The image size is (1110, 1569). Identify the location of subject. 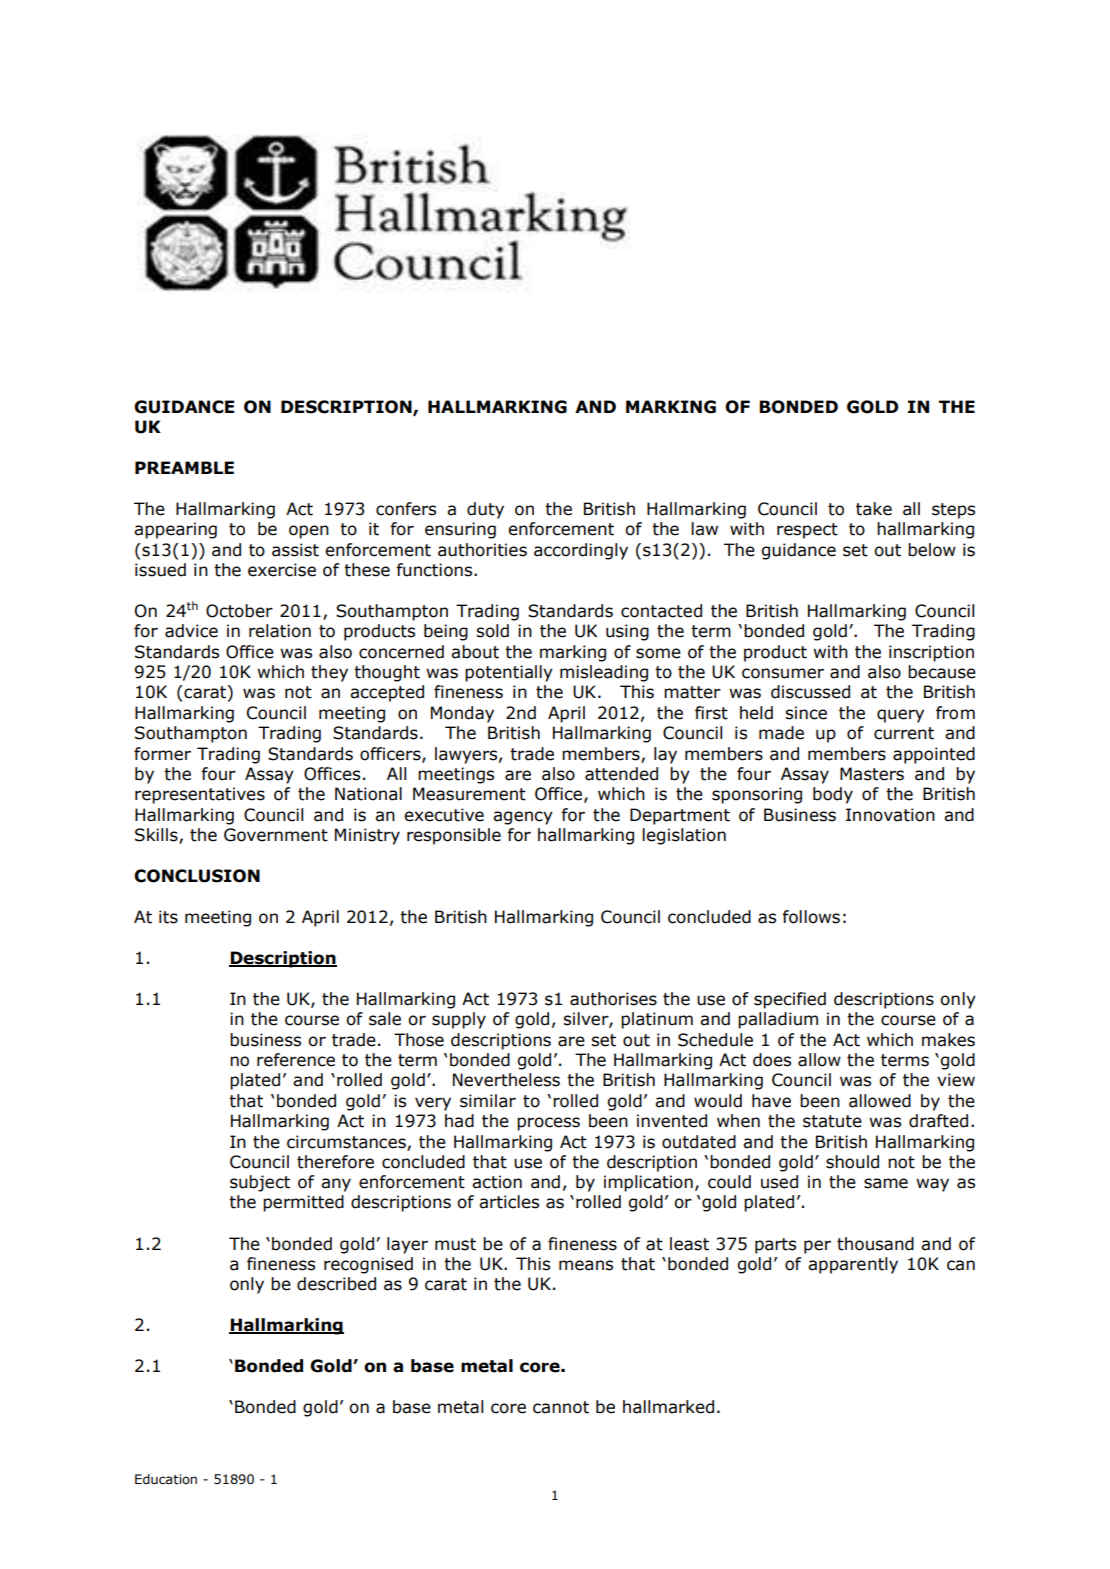
(260, 1183).
